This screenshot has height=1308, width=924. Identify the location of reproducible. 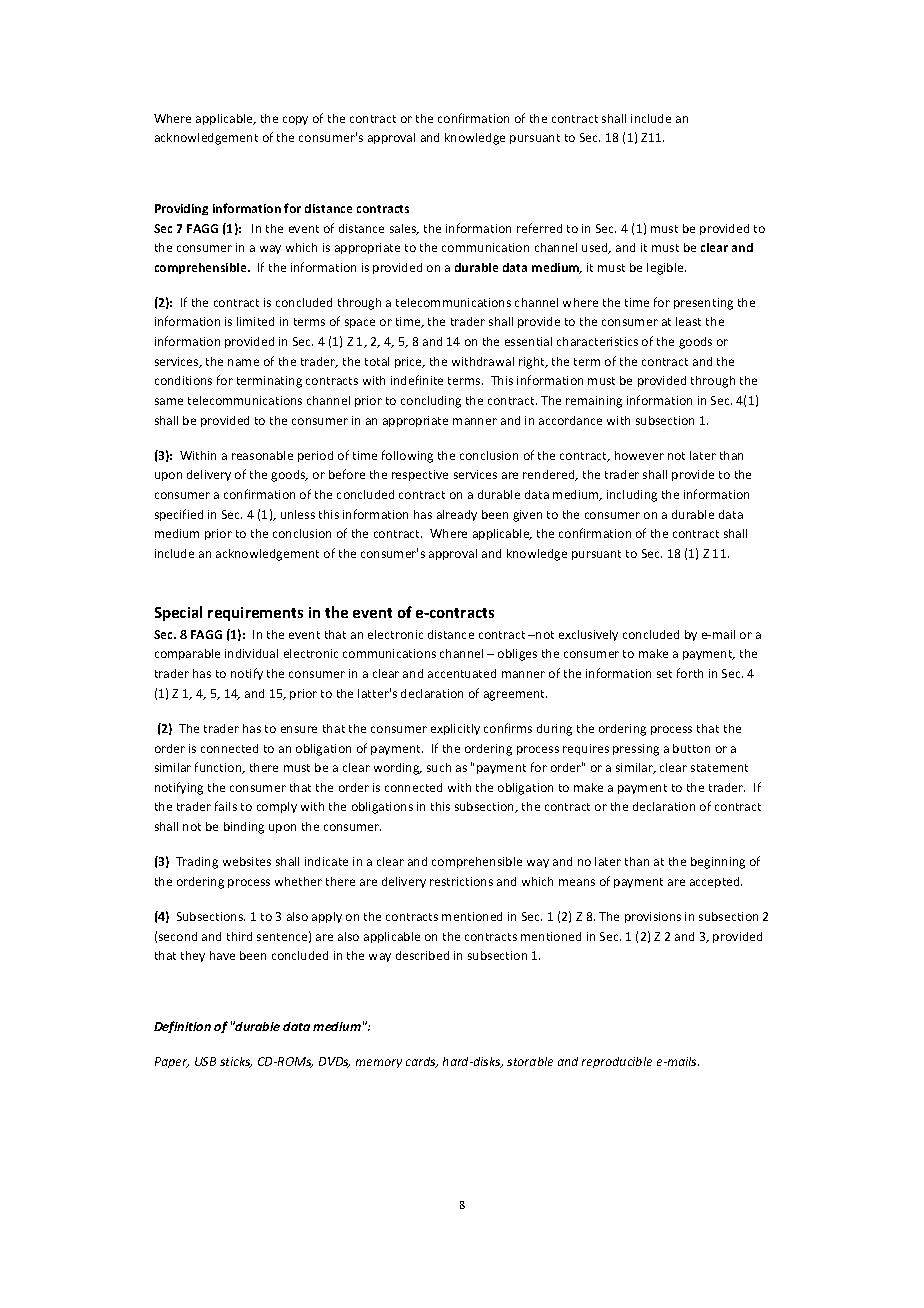
(617, 1062).
